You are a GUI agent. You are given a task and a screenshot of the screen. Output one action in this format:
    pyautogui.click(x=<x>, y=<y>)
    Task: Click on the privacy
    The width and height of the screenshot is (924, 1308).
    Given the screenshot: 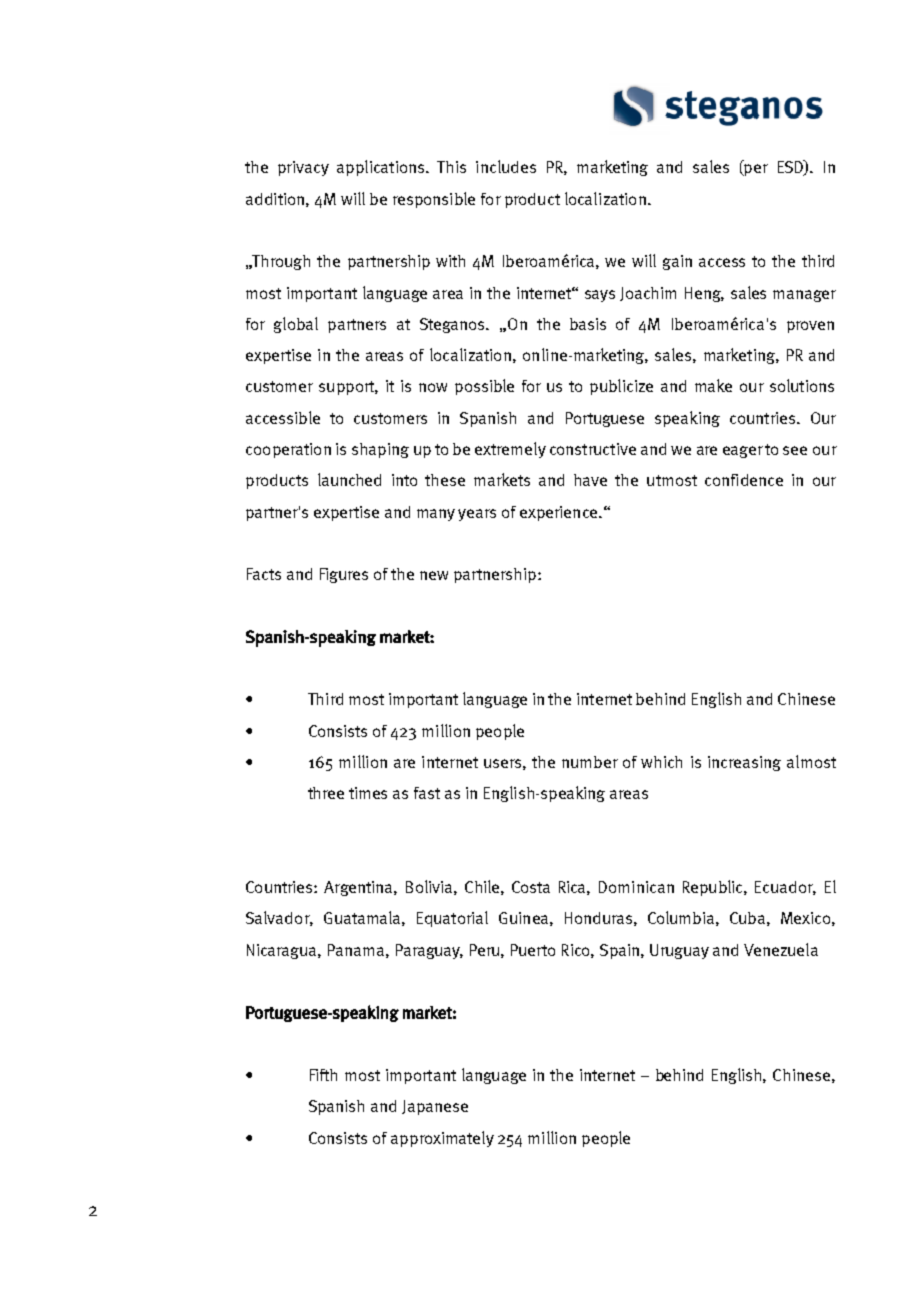 What is the action you would take?
    pyautogui.click(x=303, y=168)
